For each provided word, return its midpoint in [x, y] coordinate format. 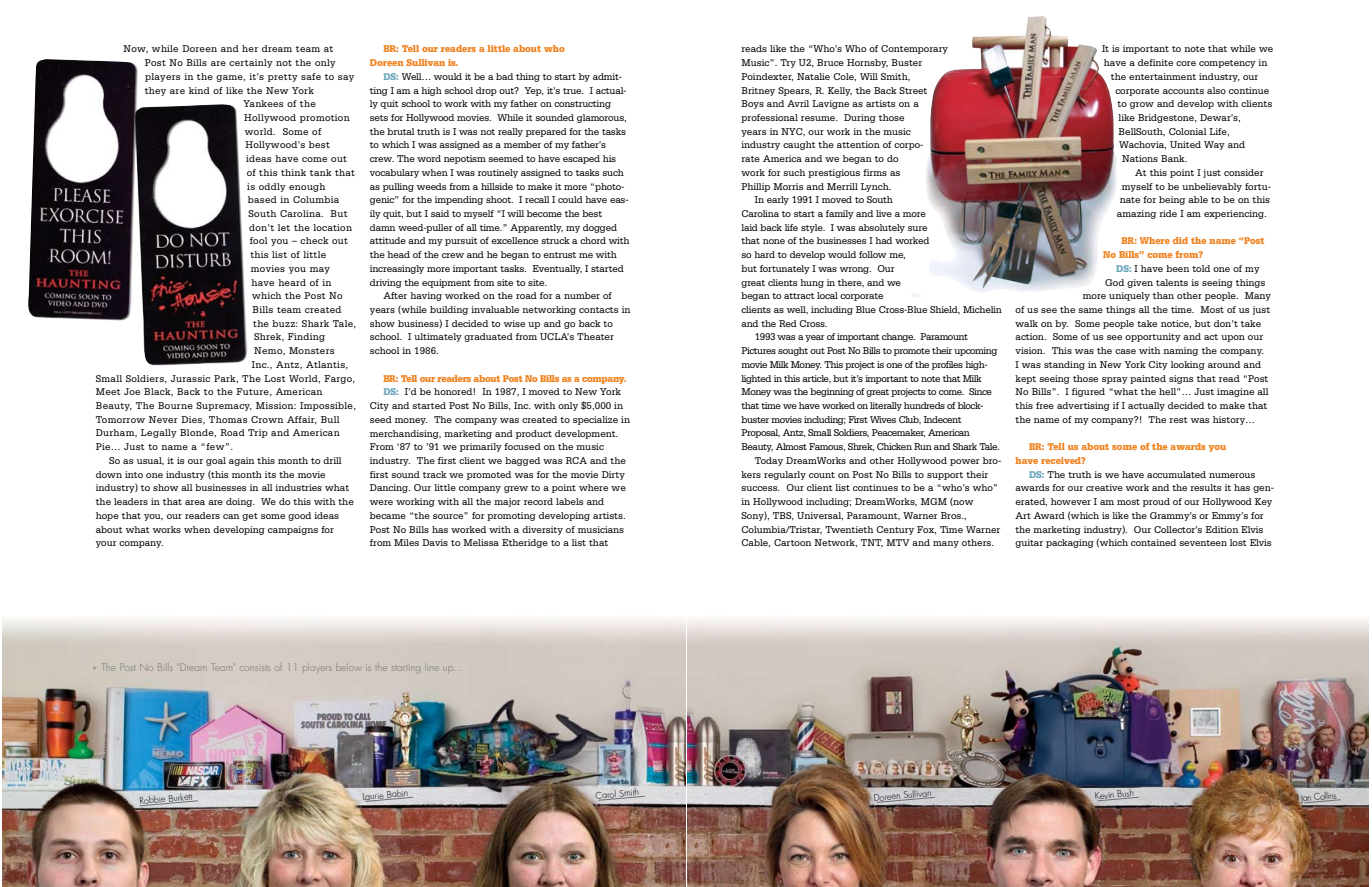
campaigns [293, 530]
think [293, 172]
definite [1155, 62]
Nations [1140, 158]
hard [764, 254]
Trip [258, 433]
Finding [306, 337]
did [1180, 240]
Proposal [760, 433]
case [1125, 351]
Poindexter [767, 77]
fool [259, 240]
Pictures [758, 350]
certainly [251, 63]
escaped [581, 159]
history [1230, 420]
